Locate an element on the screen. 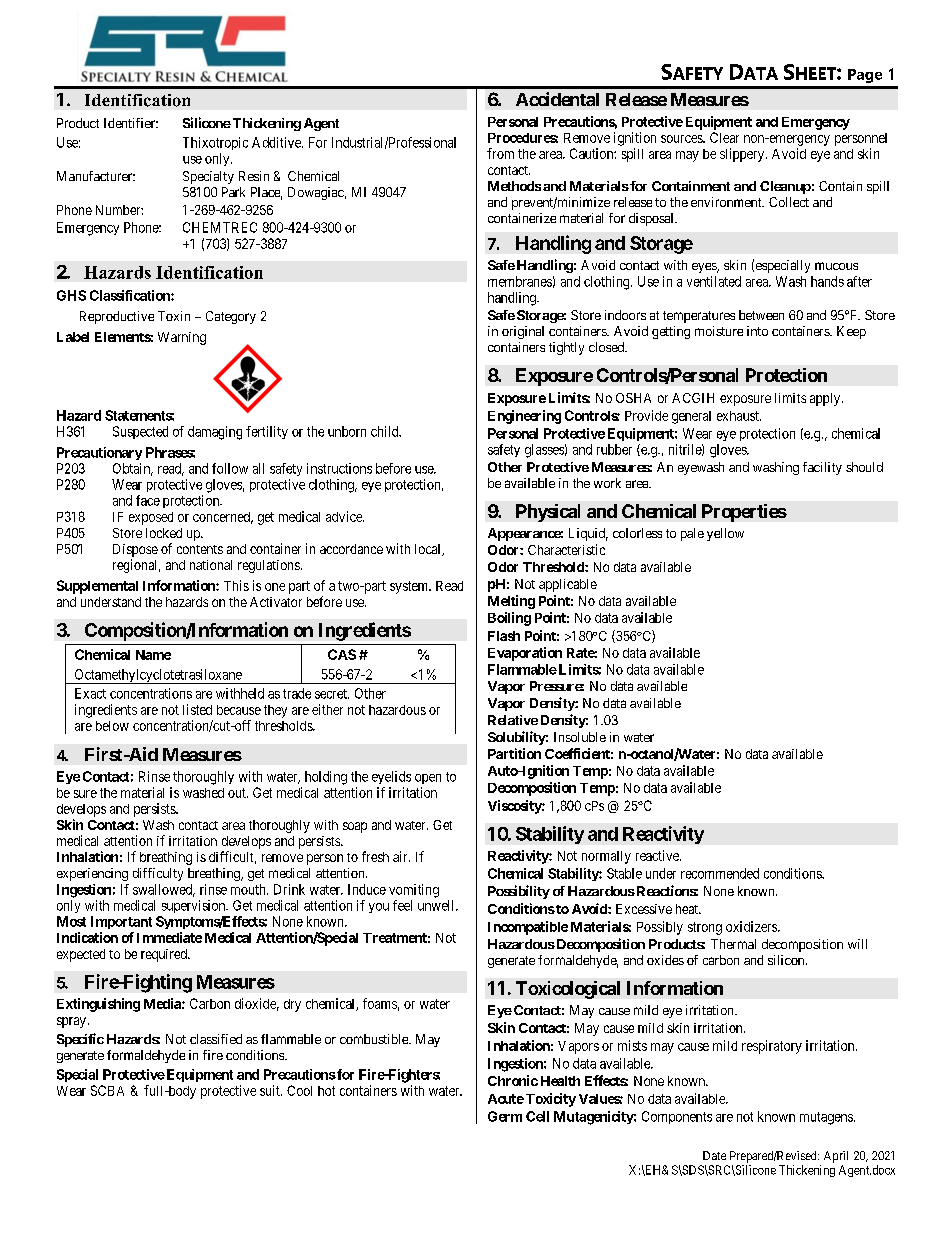 Image resolution: width=952 pixels, height=1233 pixels. Name is located at coordinates (153, 655).
